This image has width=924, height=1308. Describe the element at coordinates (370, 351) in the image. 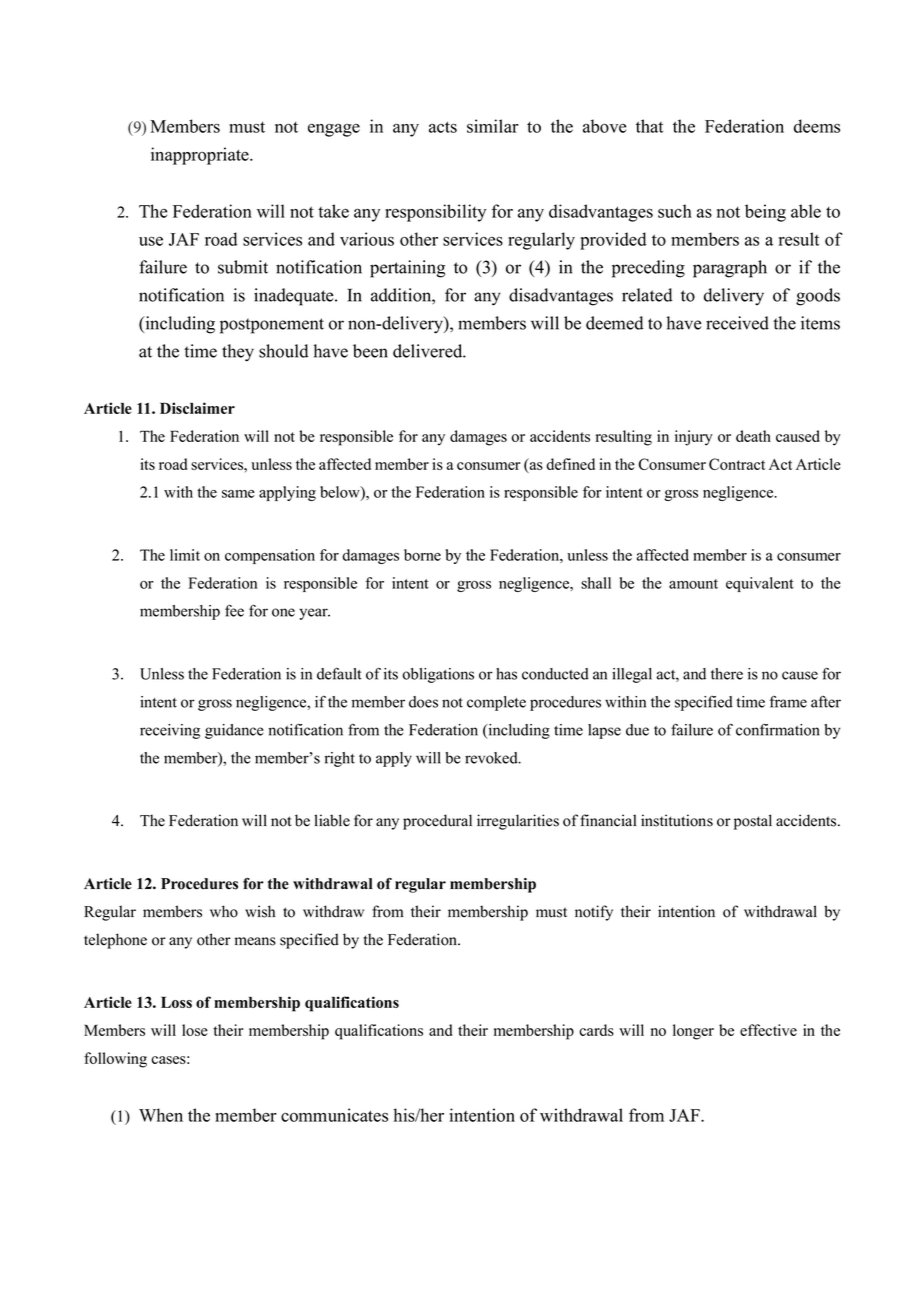

I see `been` at that location.
